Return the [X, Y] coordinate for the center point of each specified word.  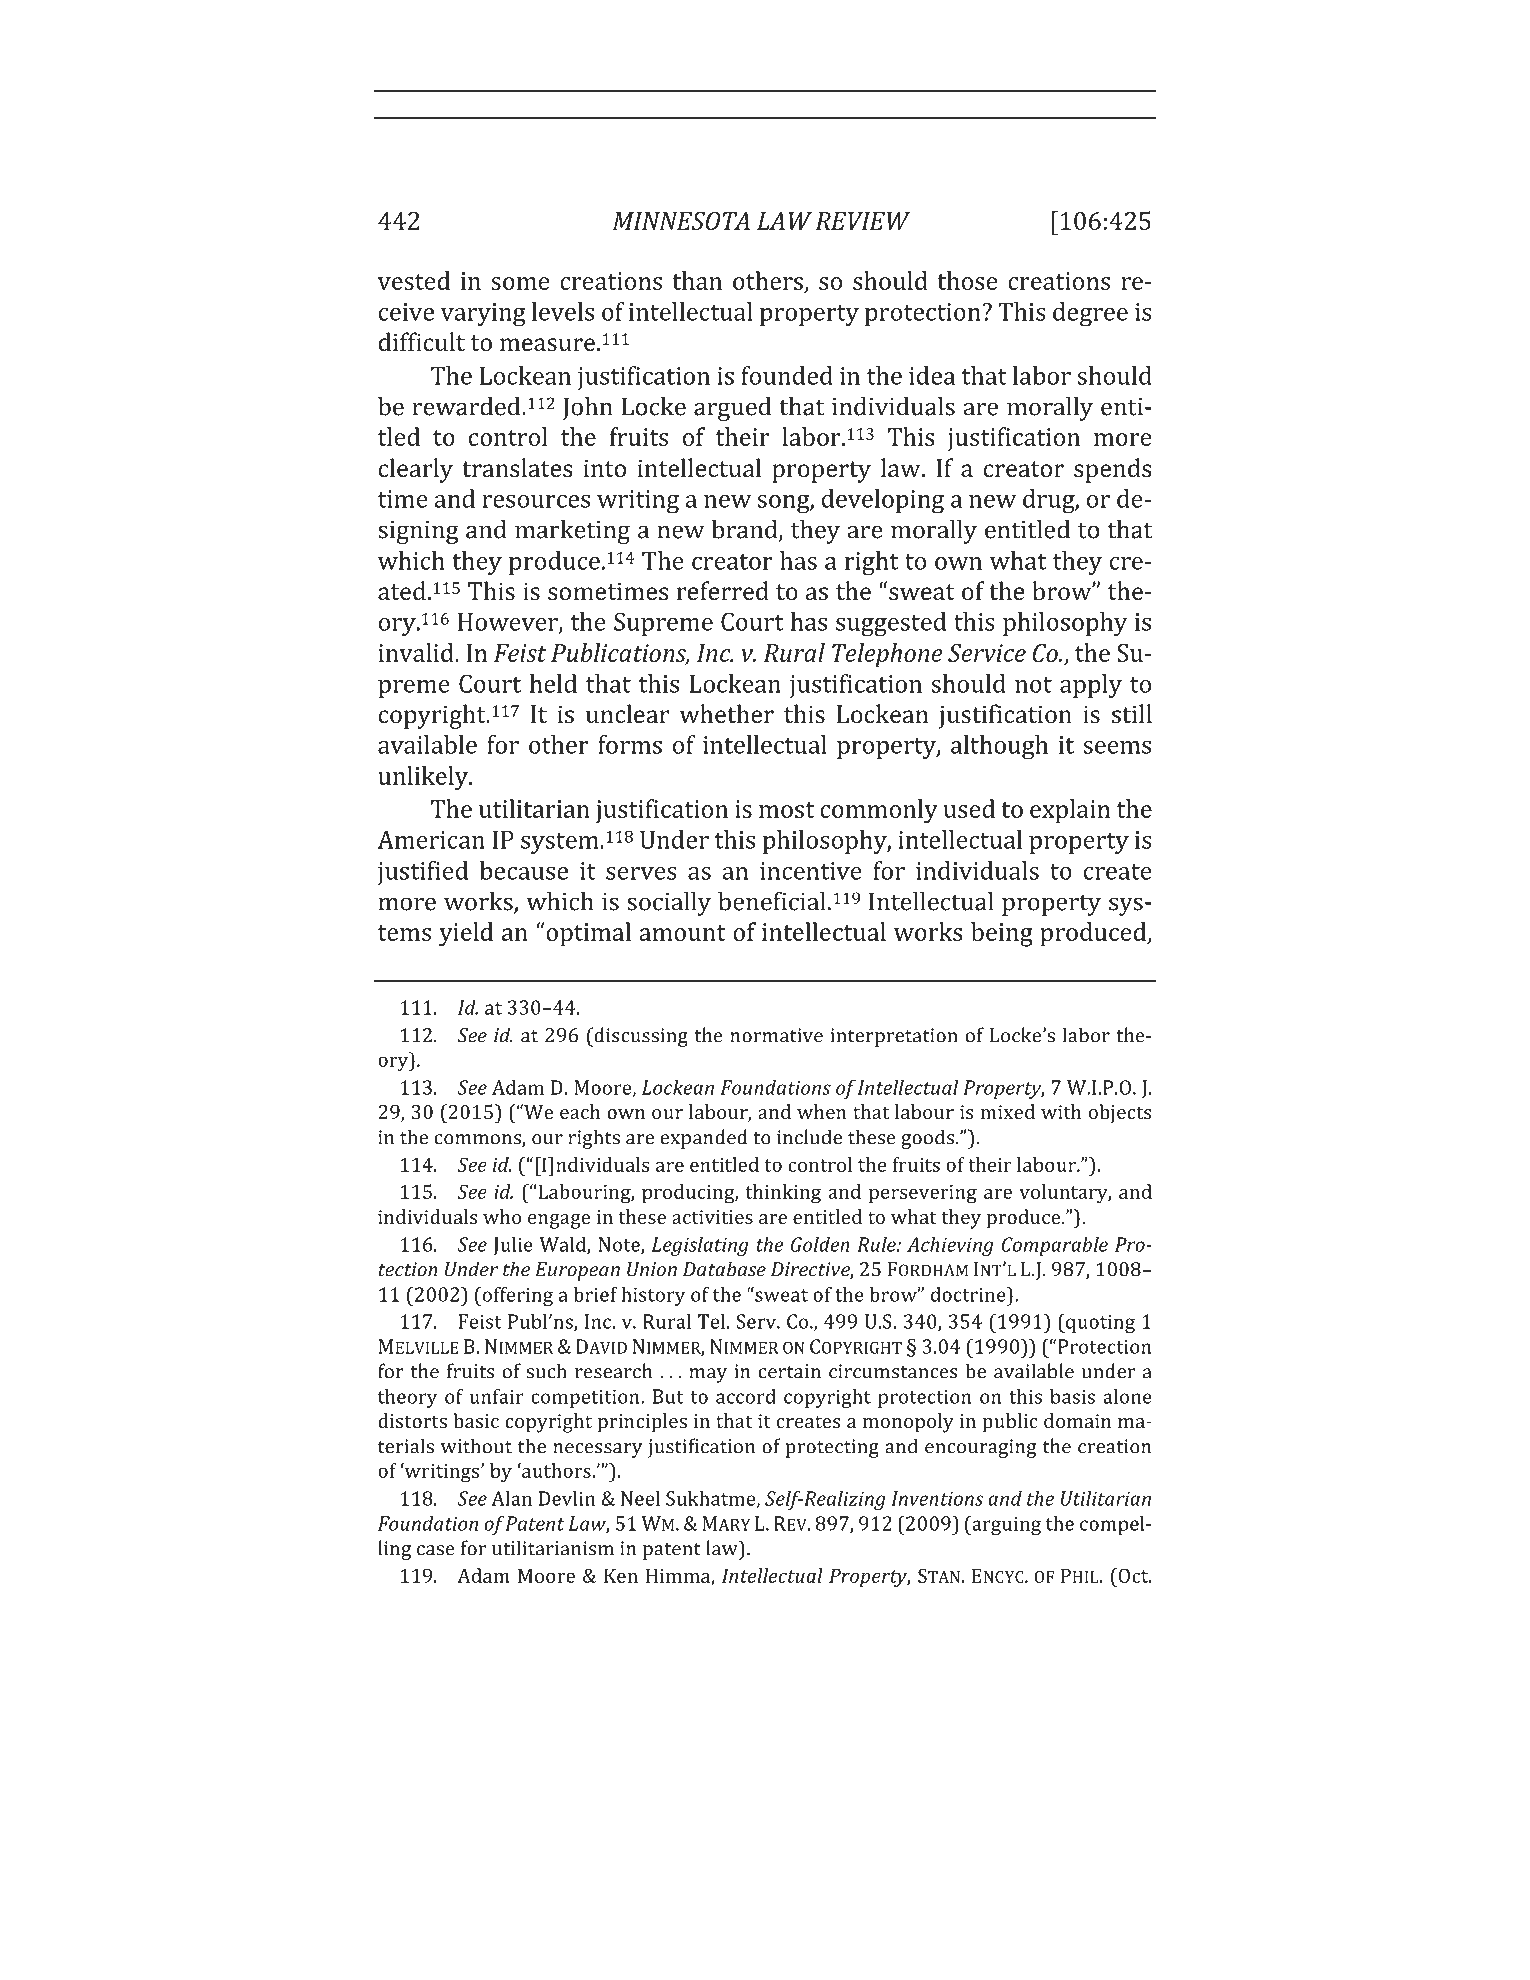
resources [536, 501]
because [523, 870]
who [502, 1216]
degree [1090, 314]
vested [414, 280]
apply [1091, 686]
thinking [783, 1194]
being [1002, 934]
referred [723, 590]
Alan [511, 1498]
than [697, 280]
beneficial [772, 901]
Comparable [1055, 1246]
